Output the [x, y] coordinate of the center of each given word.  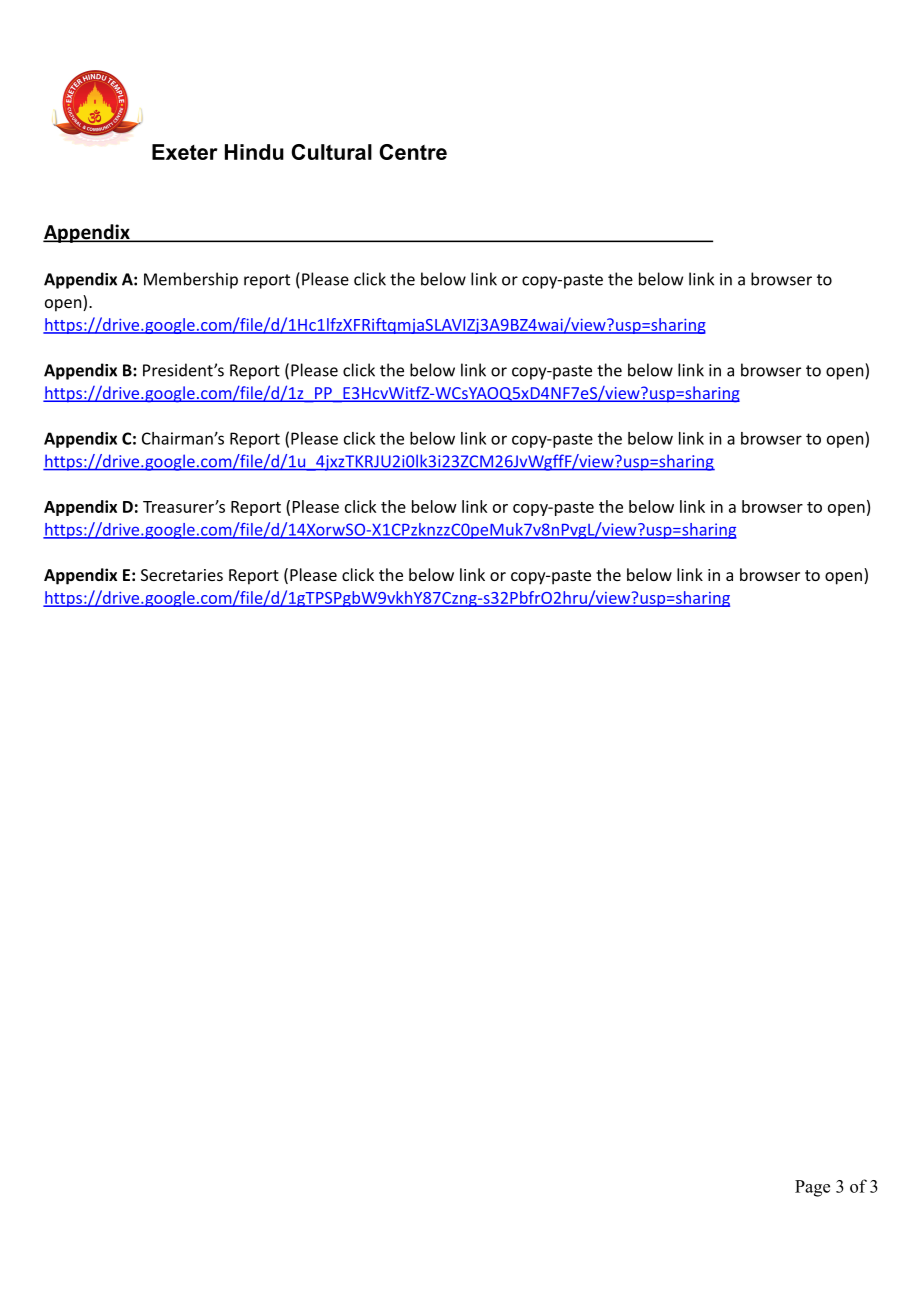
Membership [191, 280]
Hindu [254, 152]
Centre [413, 152]
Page [812, 1188]
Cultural [331, 152]
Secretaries [182, 575]
